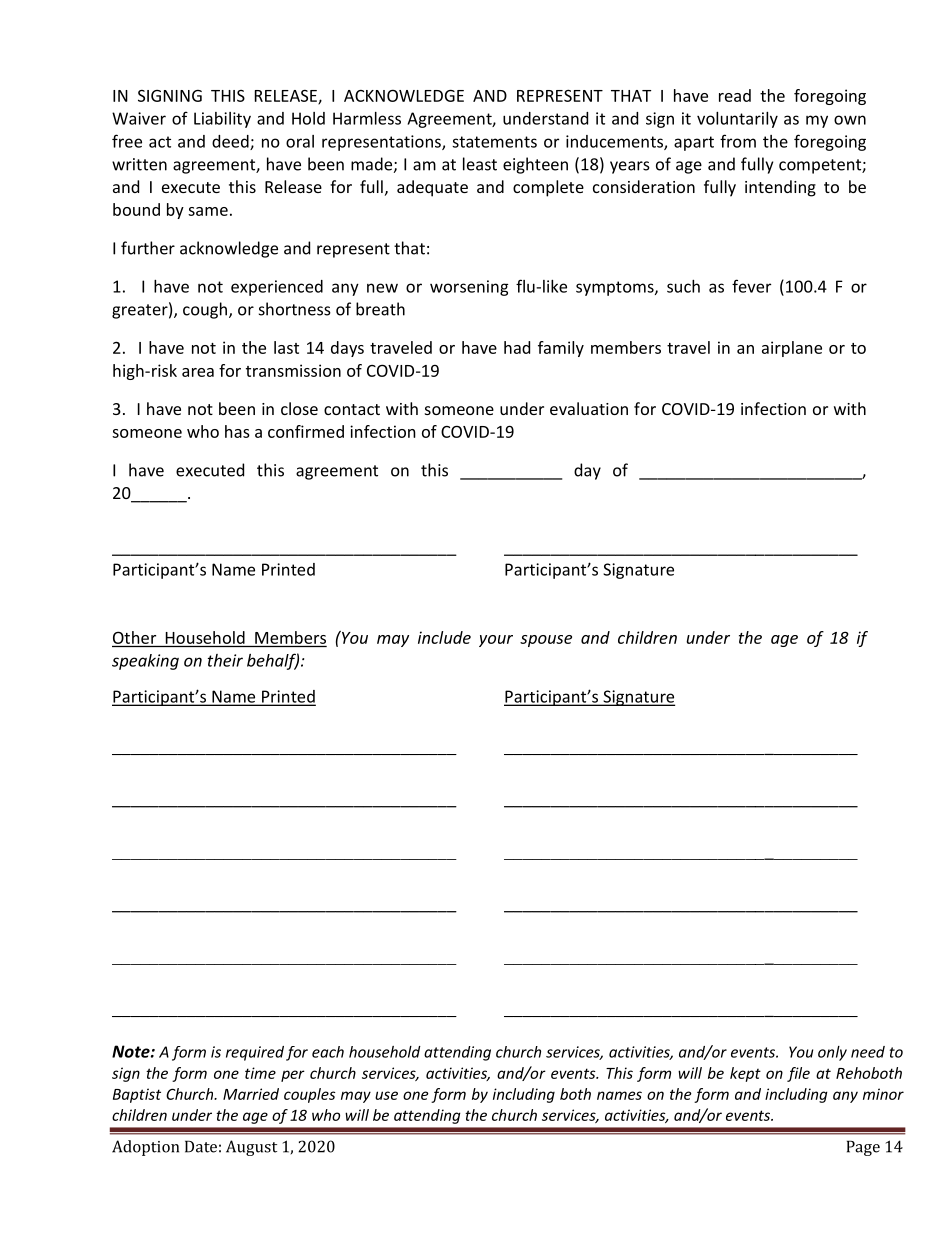 Image resolution: width=952 pixels, height=1233 pixels. I want to click on include, so click(444, 637).
